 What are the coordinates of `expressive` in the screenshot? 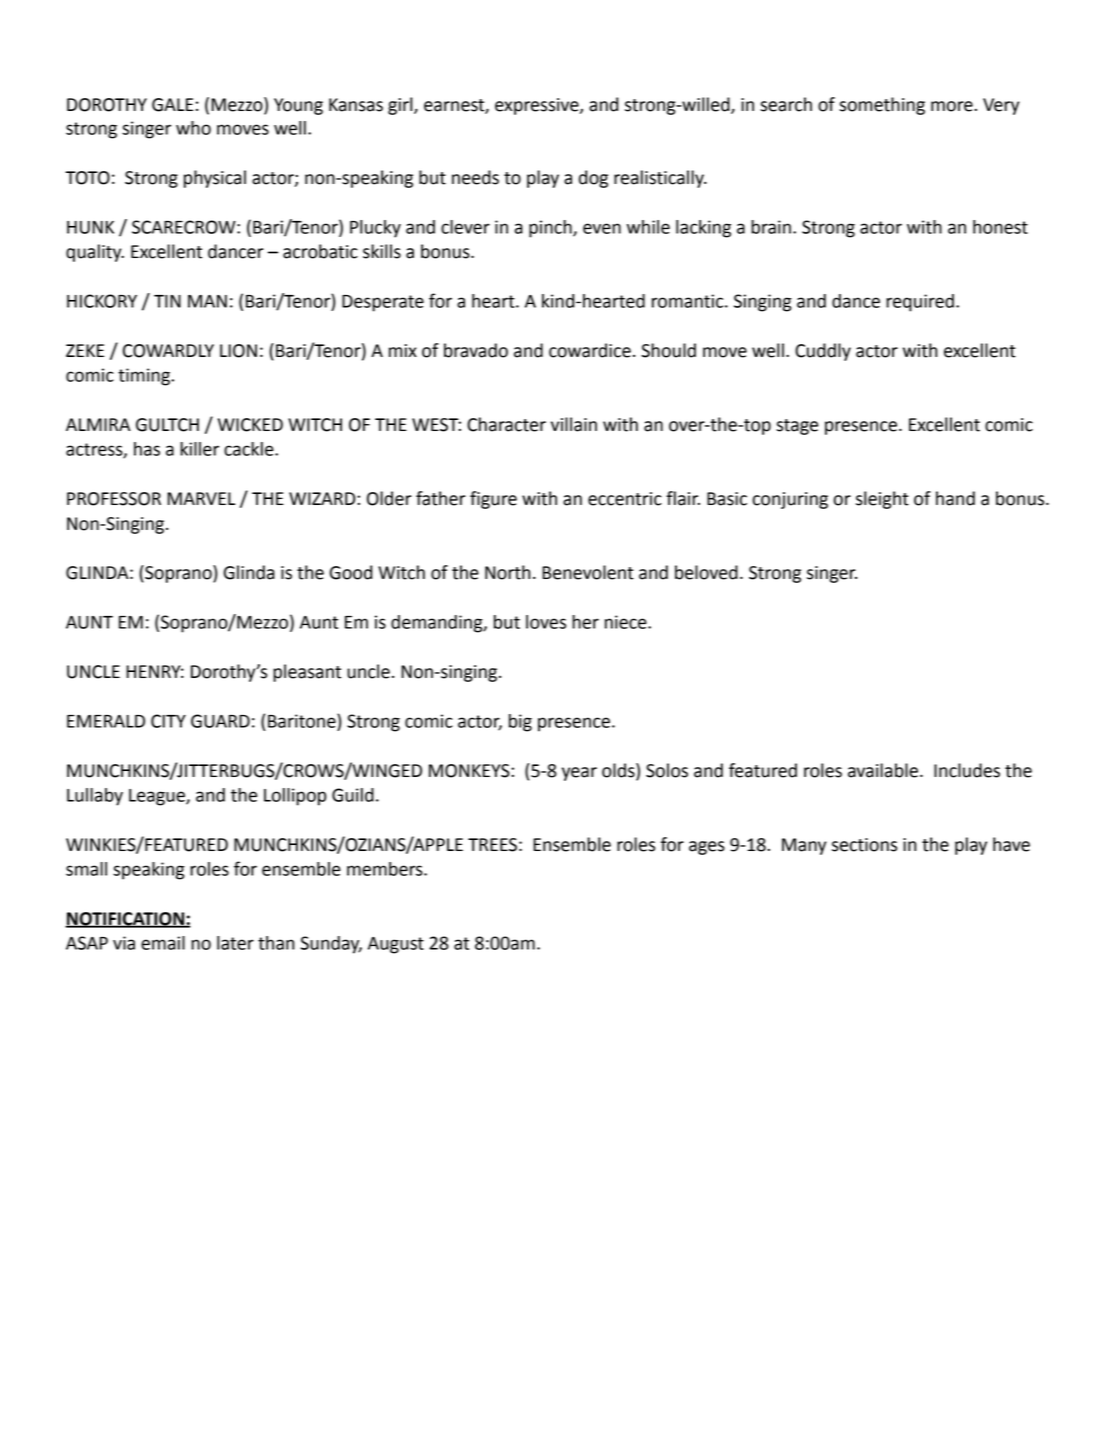 It's located at (538, 106).
